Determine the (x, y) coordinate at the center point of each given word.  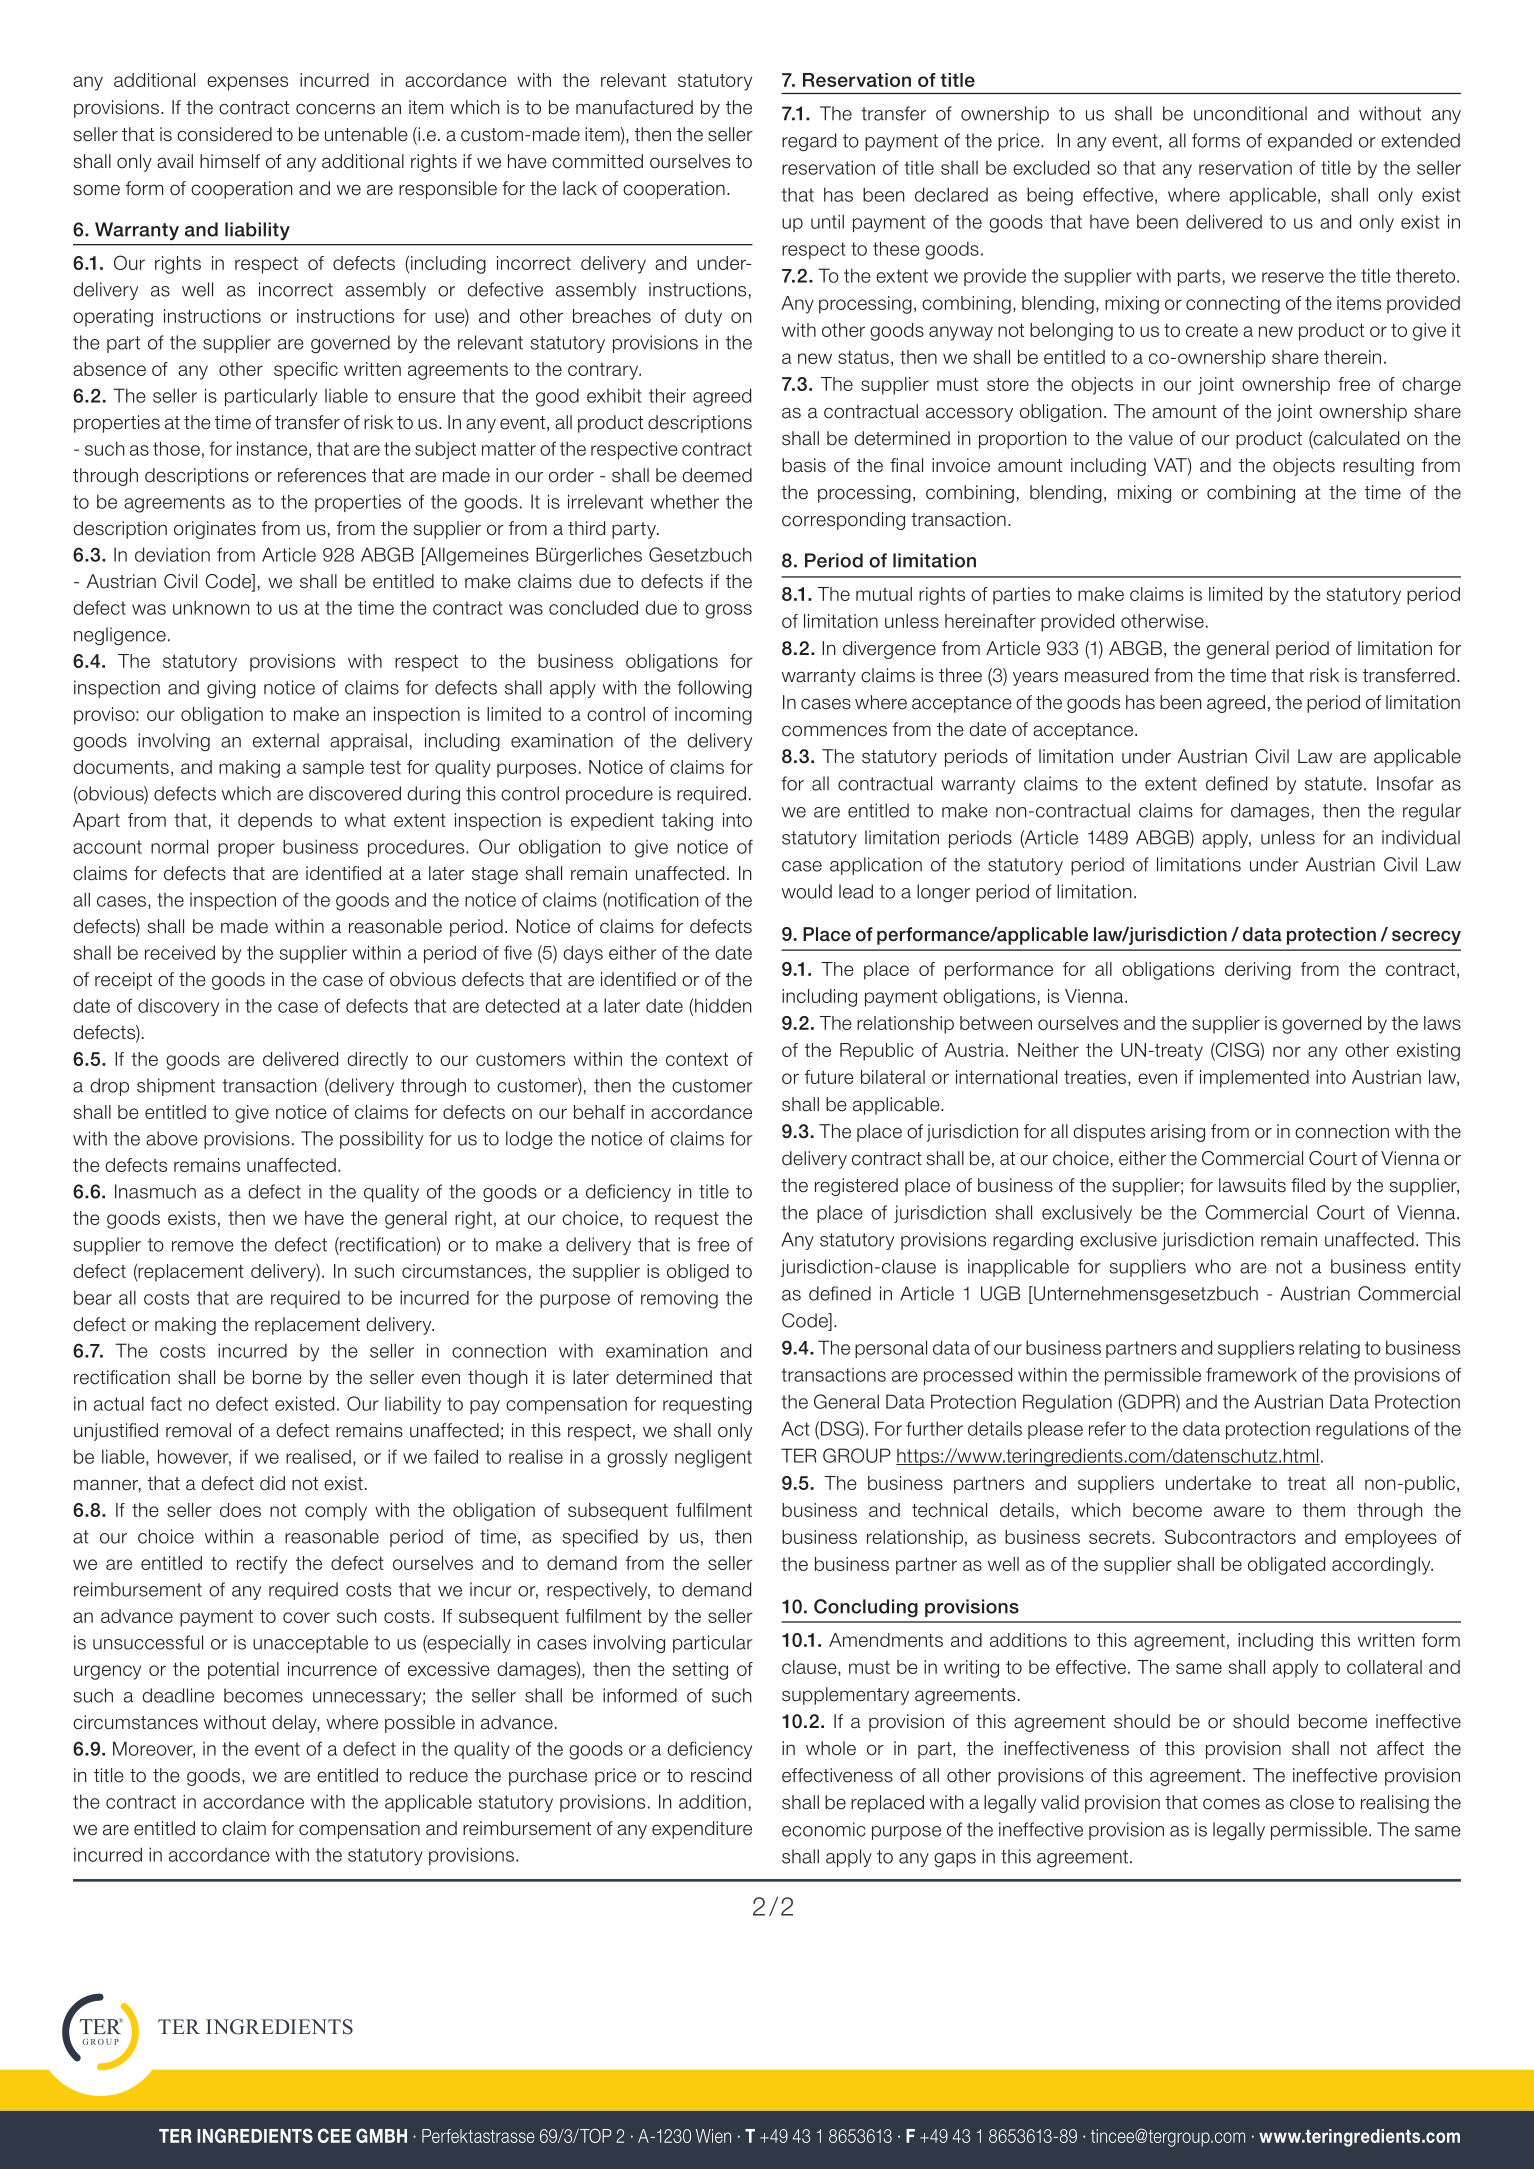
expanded (1310, 142)
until (827, 221)
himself (230, 161)
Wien (713, 2136)
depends (275, 822)
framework (1251, 1374)
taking (687, 822)
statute (1333, 784)
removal (198, 1430)
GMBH (381, 2135)
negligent (713, 1458)
